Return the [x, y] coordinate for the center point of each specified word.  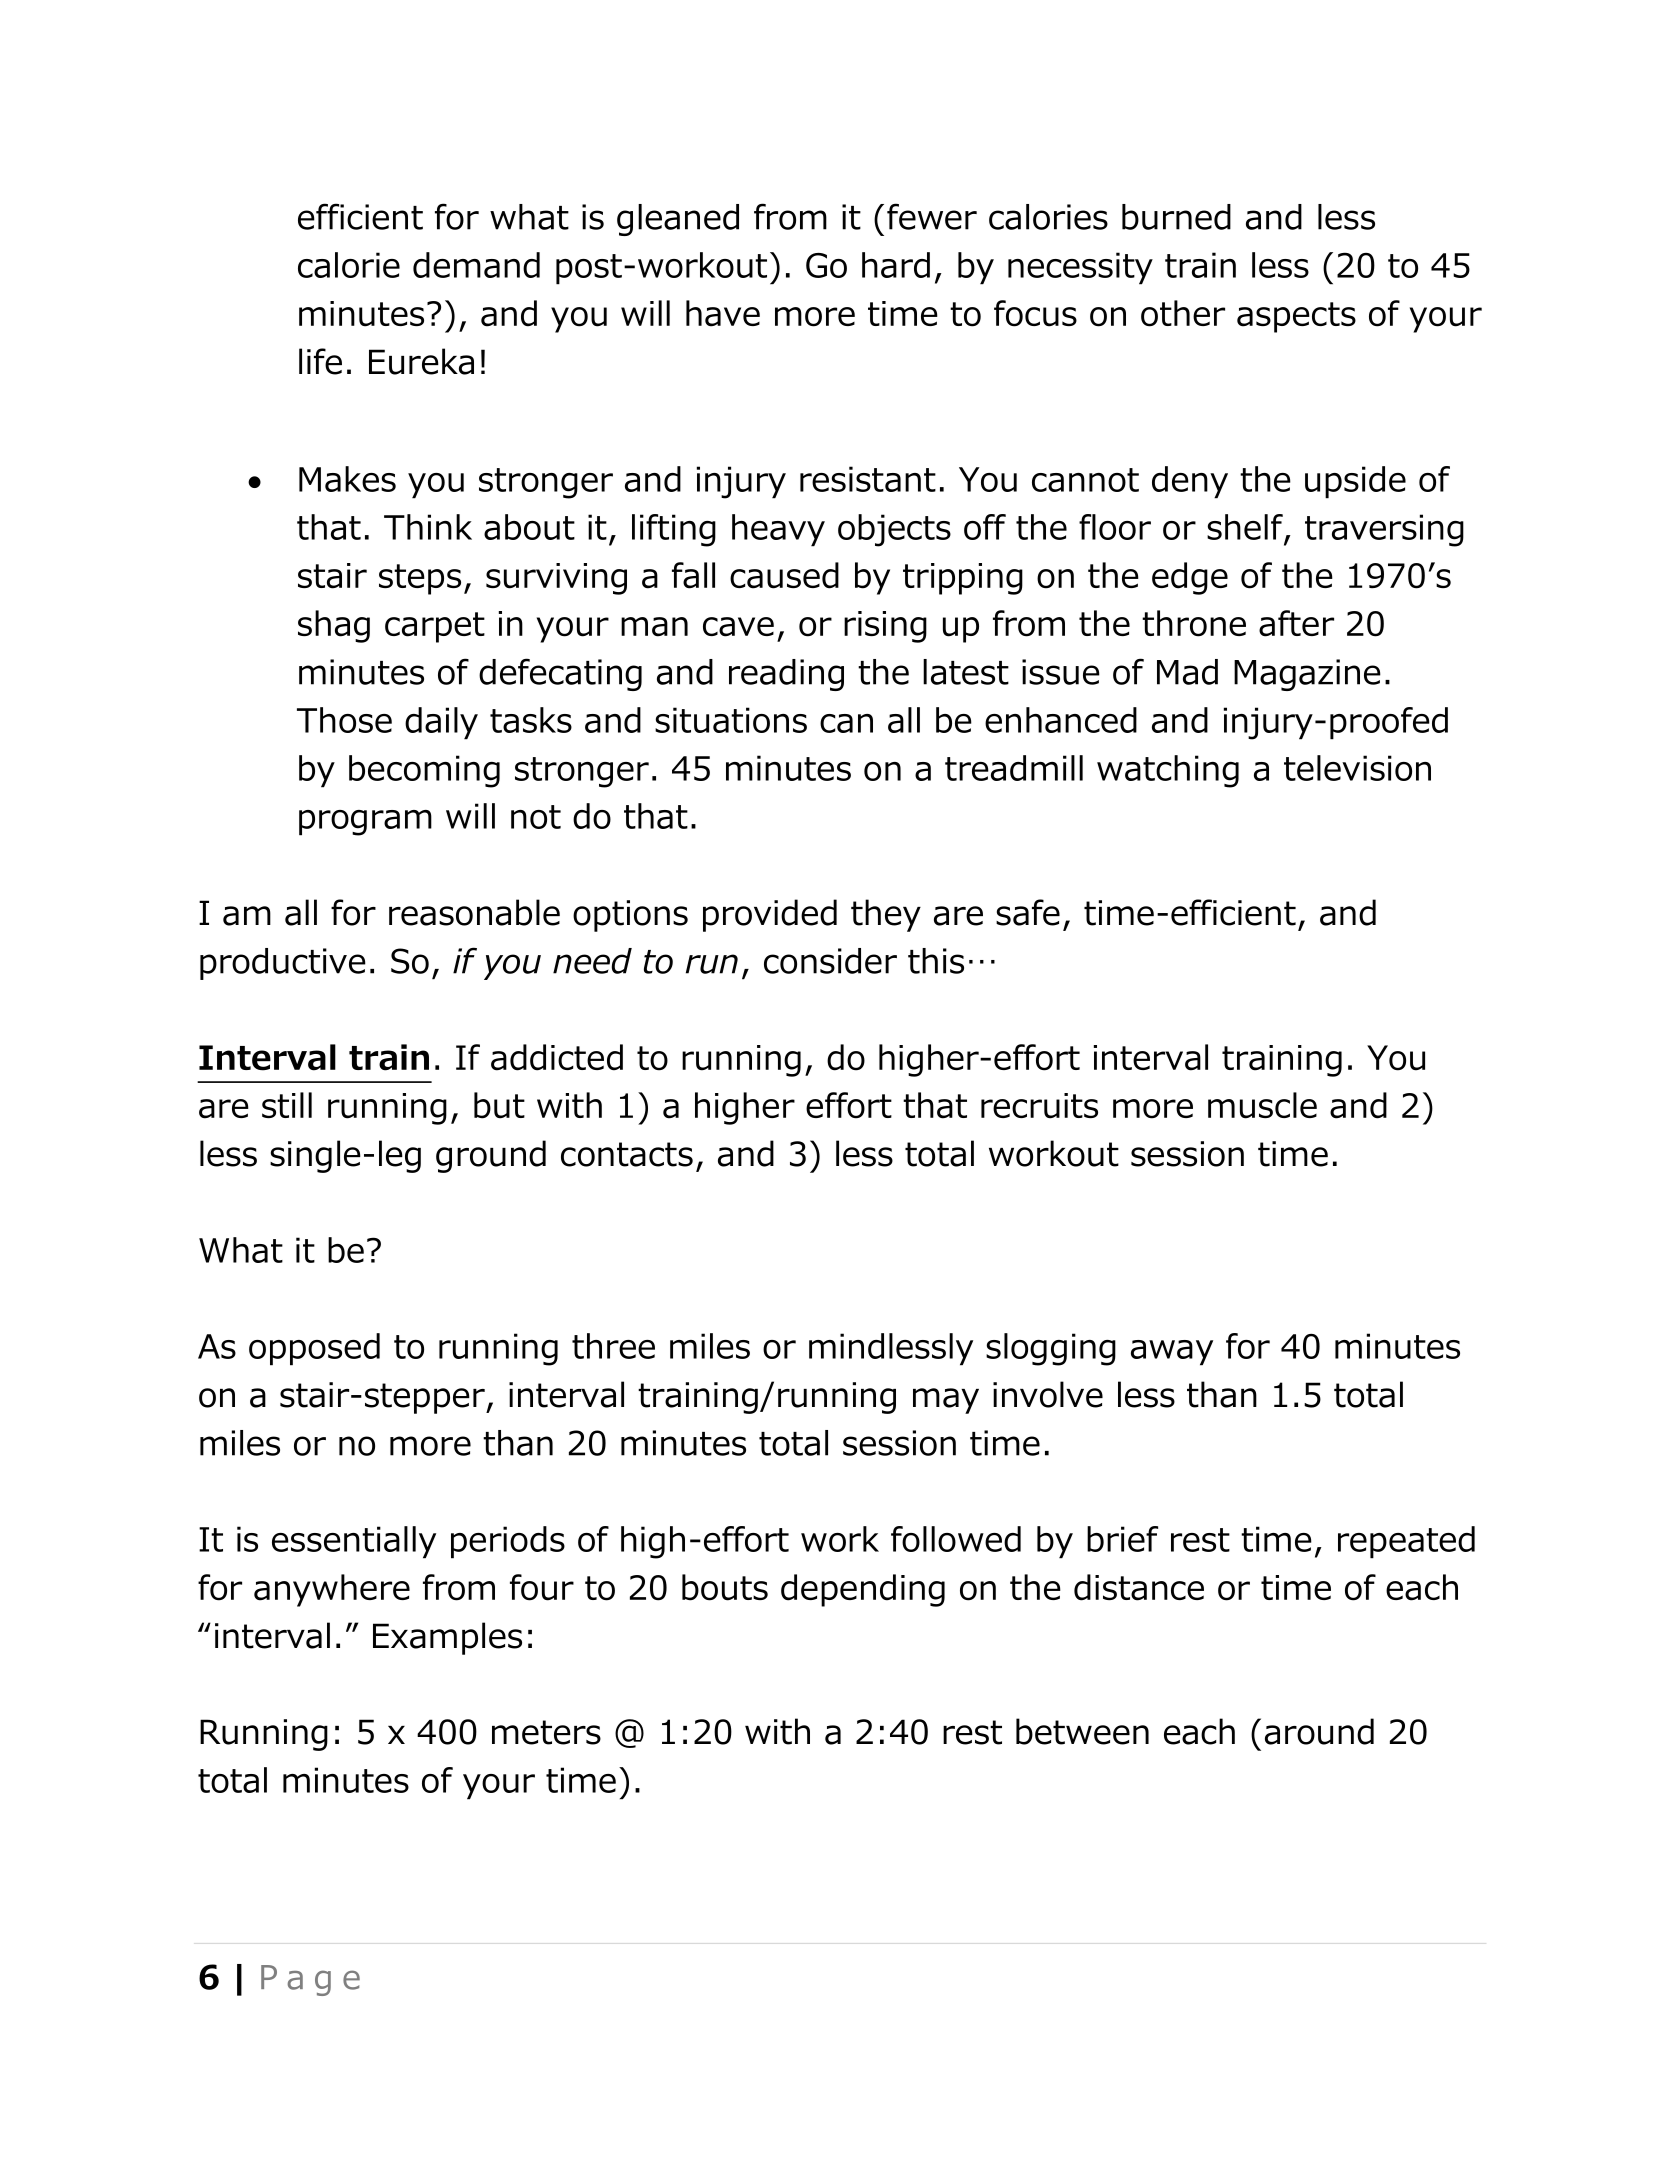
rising [885, 627]
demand [476, 265]
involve [1048, 1394]
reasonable [474, 912]
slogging [1051, 1349]
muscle [1262, 1105]
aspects [1296, 317]
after [1296, 623]
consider [830, 961]
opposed [314, 1349]
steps [420, 579]
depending [863, 1590]
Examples [447, 1638]
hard [896, 265]
